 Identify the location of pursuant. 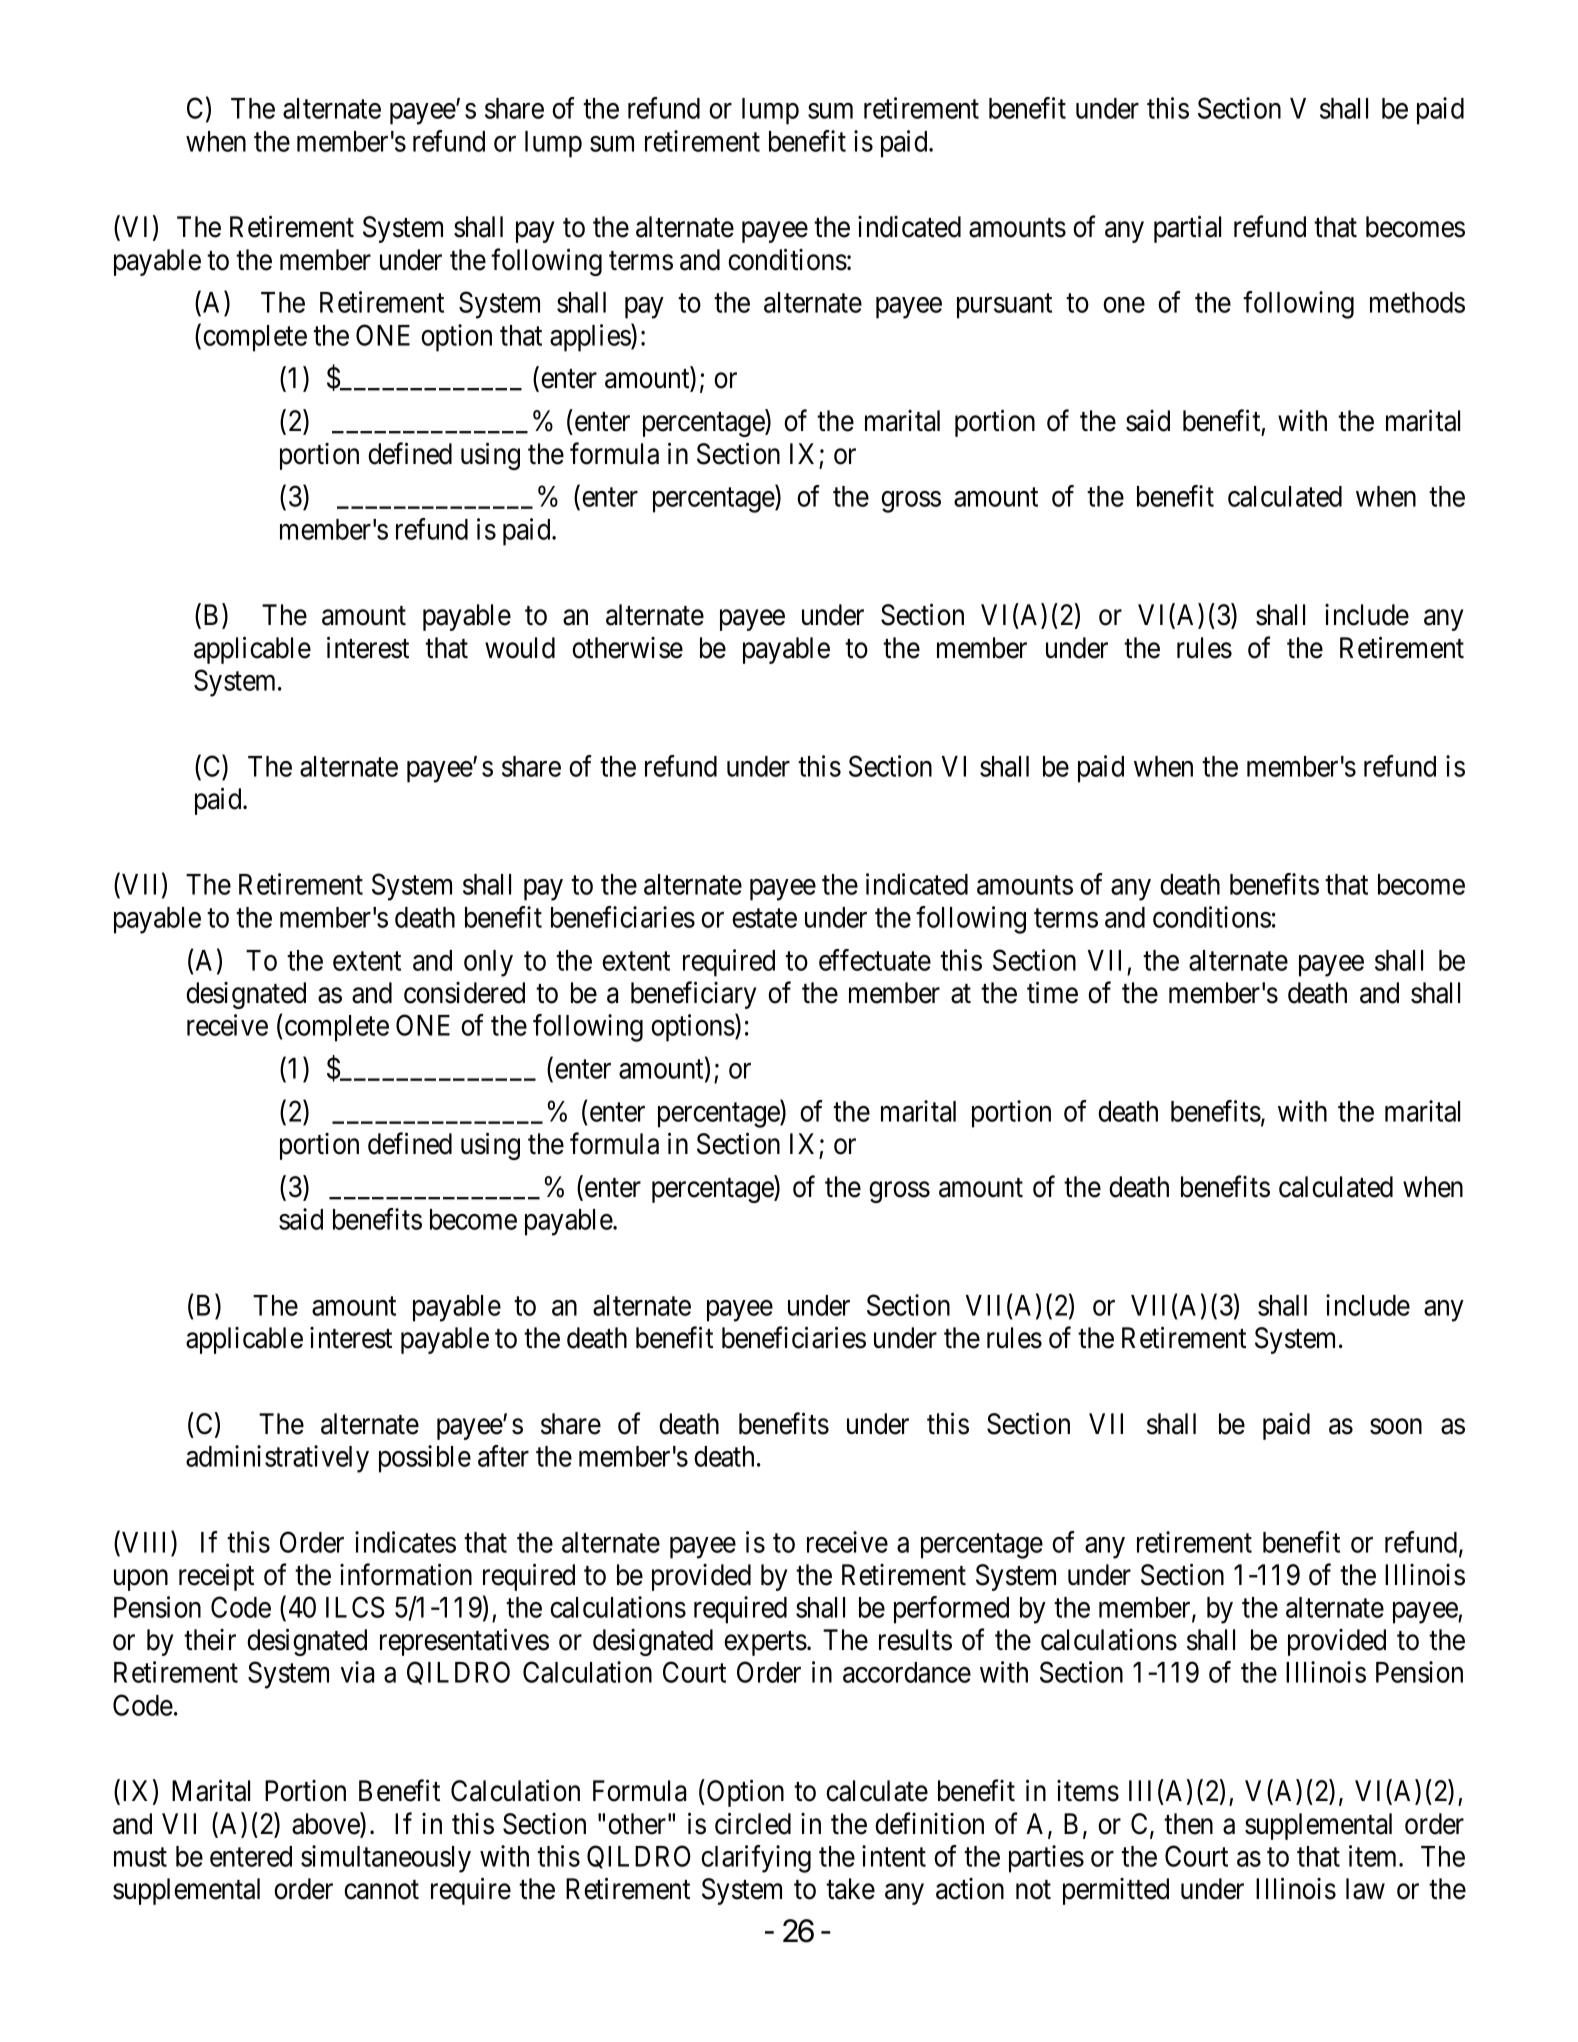
(1004, 306).
